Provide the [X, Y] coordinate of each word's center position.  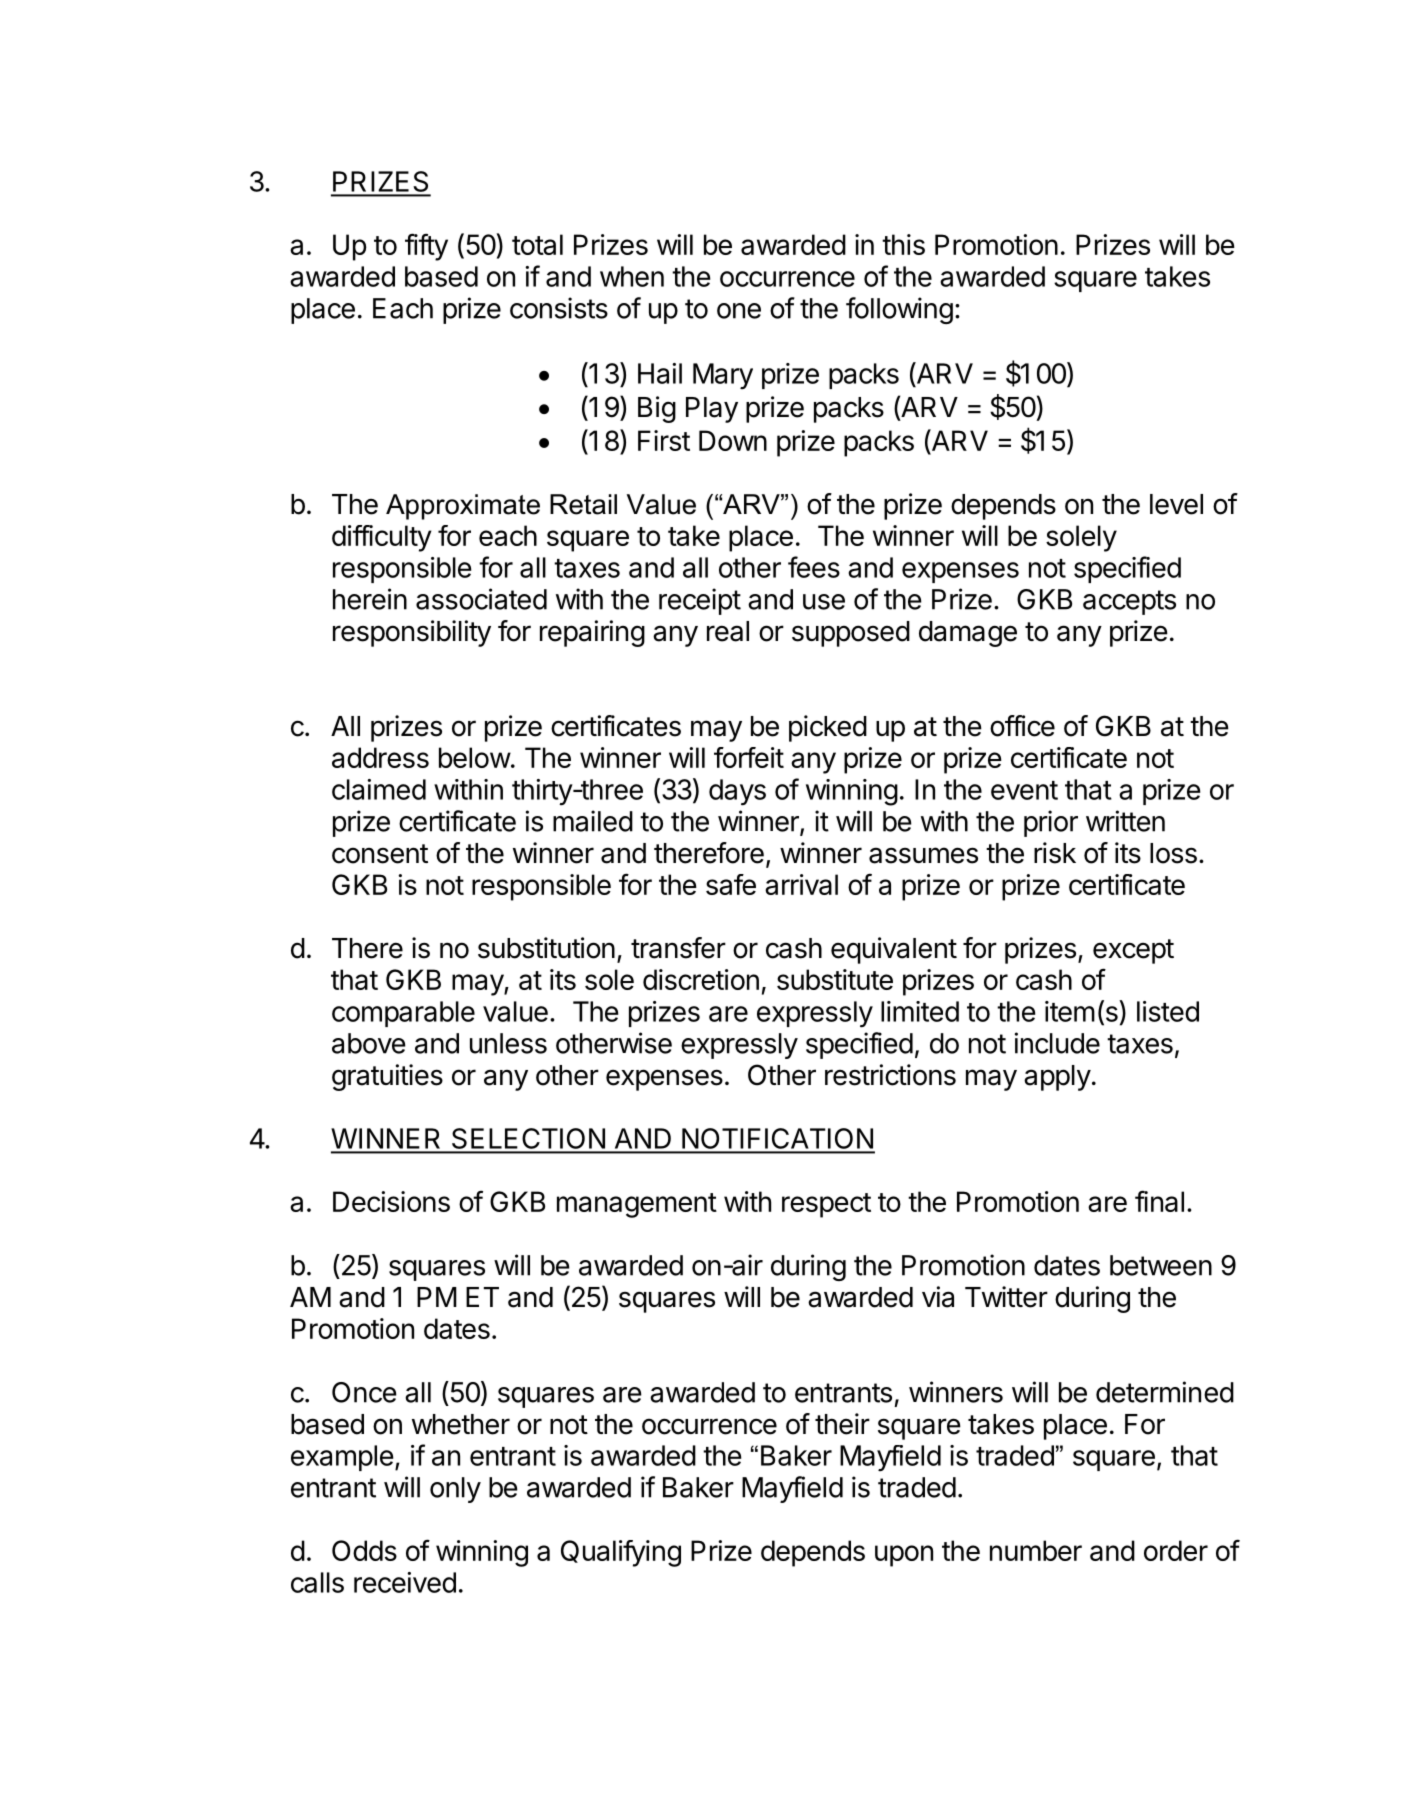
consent [380, 854]
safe [731, 884]
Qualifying [621, 1553]
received [405, 1582]
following [899, 310]
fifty [426, 247]
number [1036, 1550]
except [1133, 951]
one [739, 311]
